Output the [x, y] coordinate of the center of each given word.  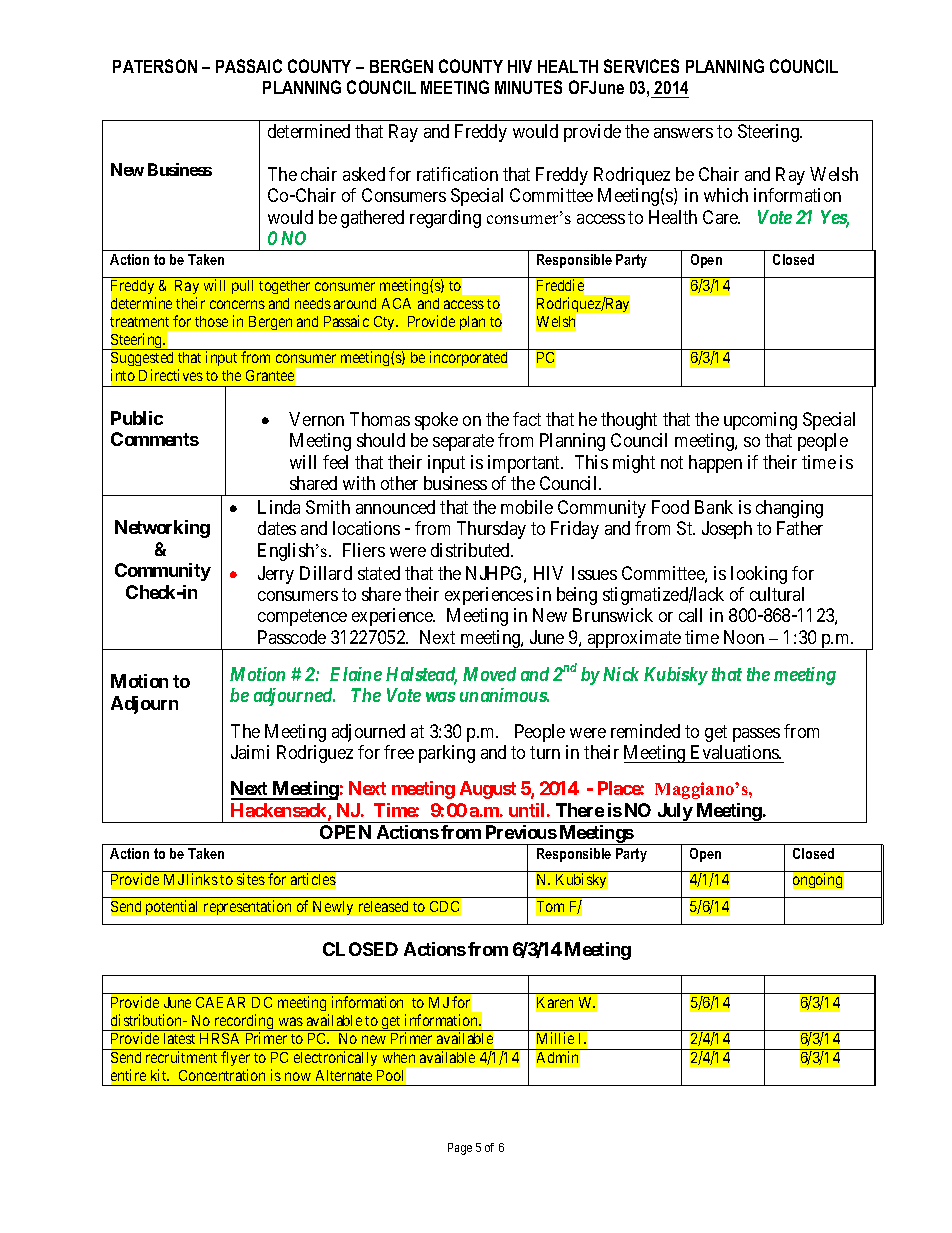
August [488, 790]
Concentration [222, 1075]
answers [683, 133]
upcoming [760, 421]
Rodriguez [315, 754]
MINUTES [528, 87]
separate [463, 442]
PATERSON [155, 66]
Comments [155, 439]
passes [756, 735]
